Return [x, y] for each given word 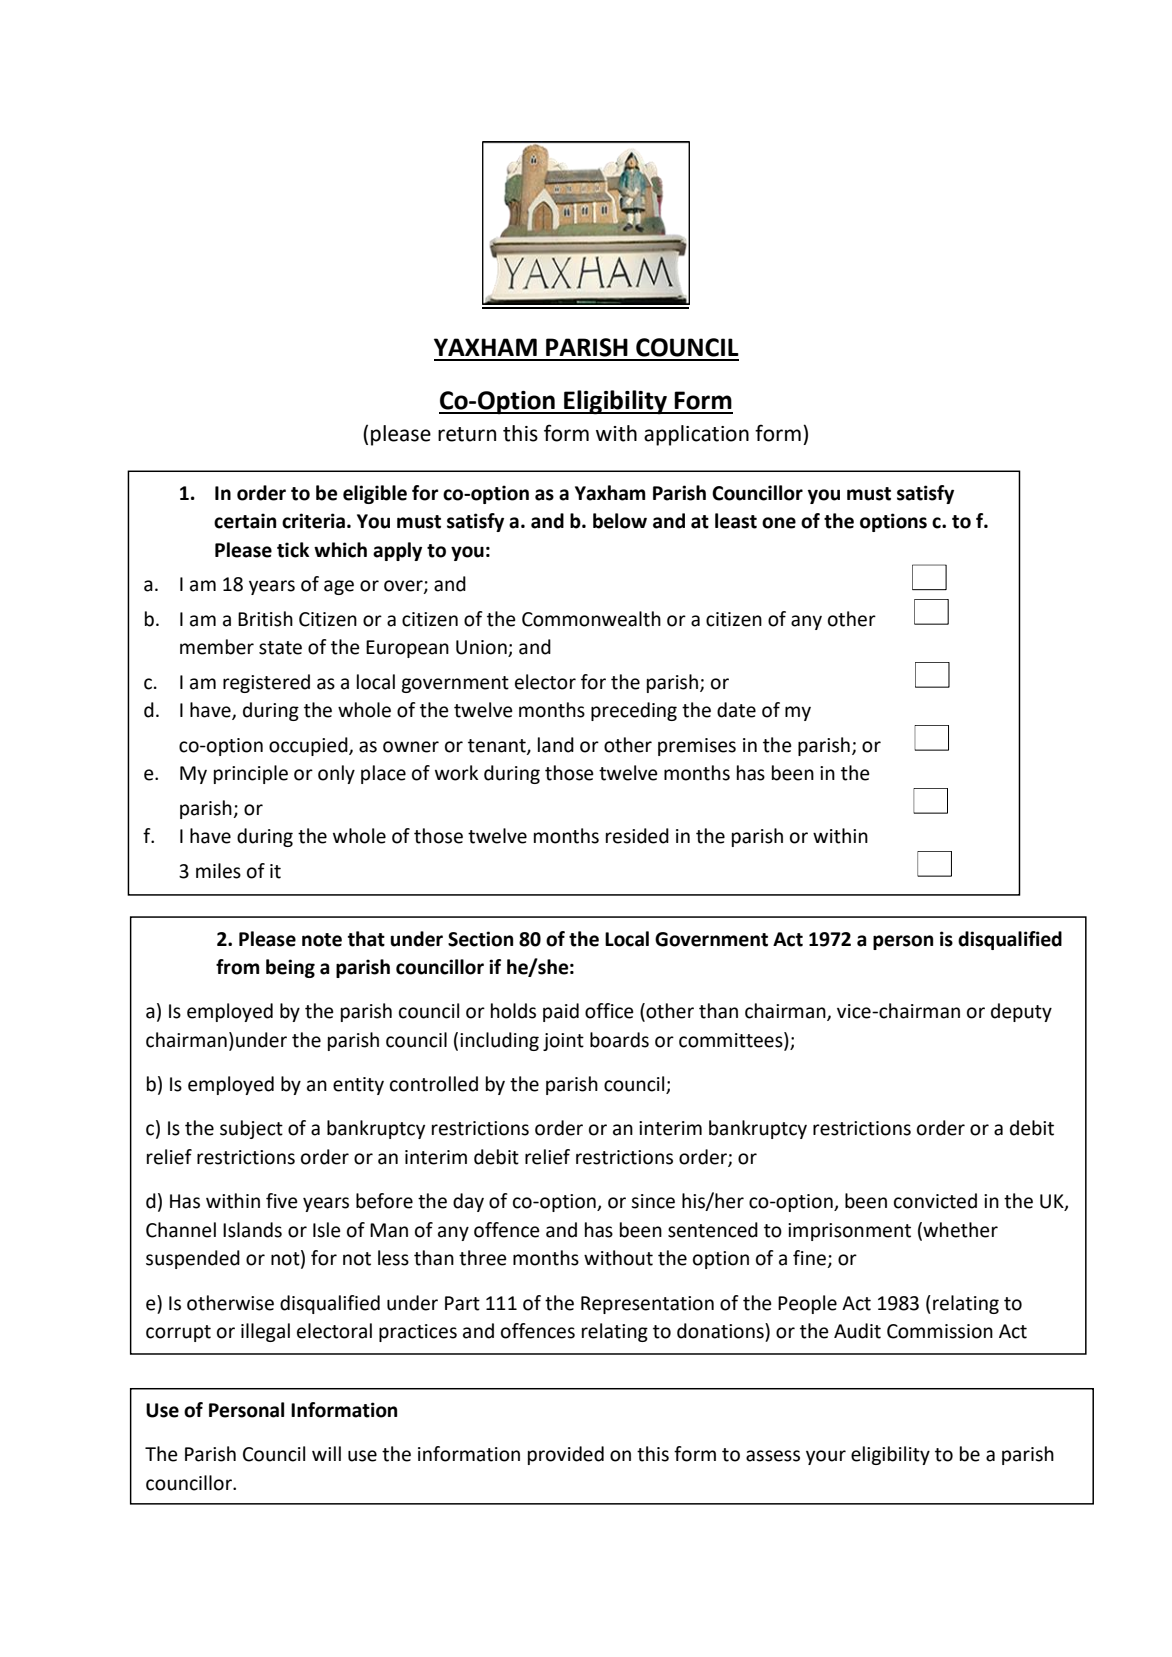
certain [245, 521]
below [620, 521]
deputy [1021, 1012]
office [609, 1011]
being [290, 968]
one [779, 523]
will [326, 1453]
